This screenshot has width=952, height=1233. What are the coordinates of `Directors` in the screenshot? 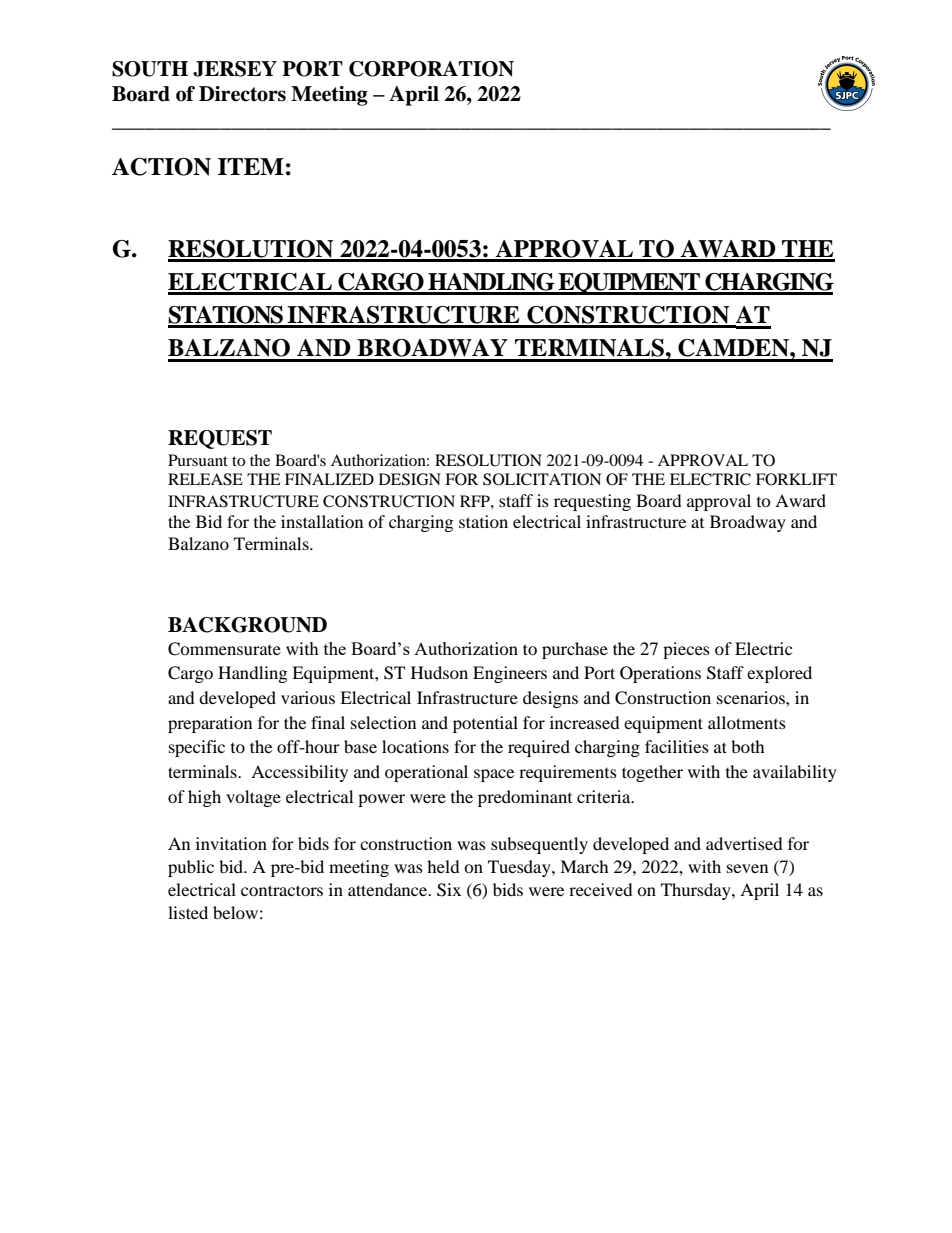 It's located at (242, 94).
